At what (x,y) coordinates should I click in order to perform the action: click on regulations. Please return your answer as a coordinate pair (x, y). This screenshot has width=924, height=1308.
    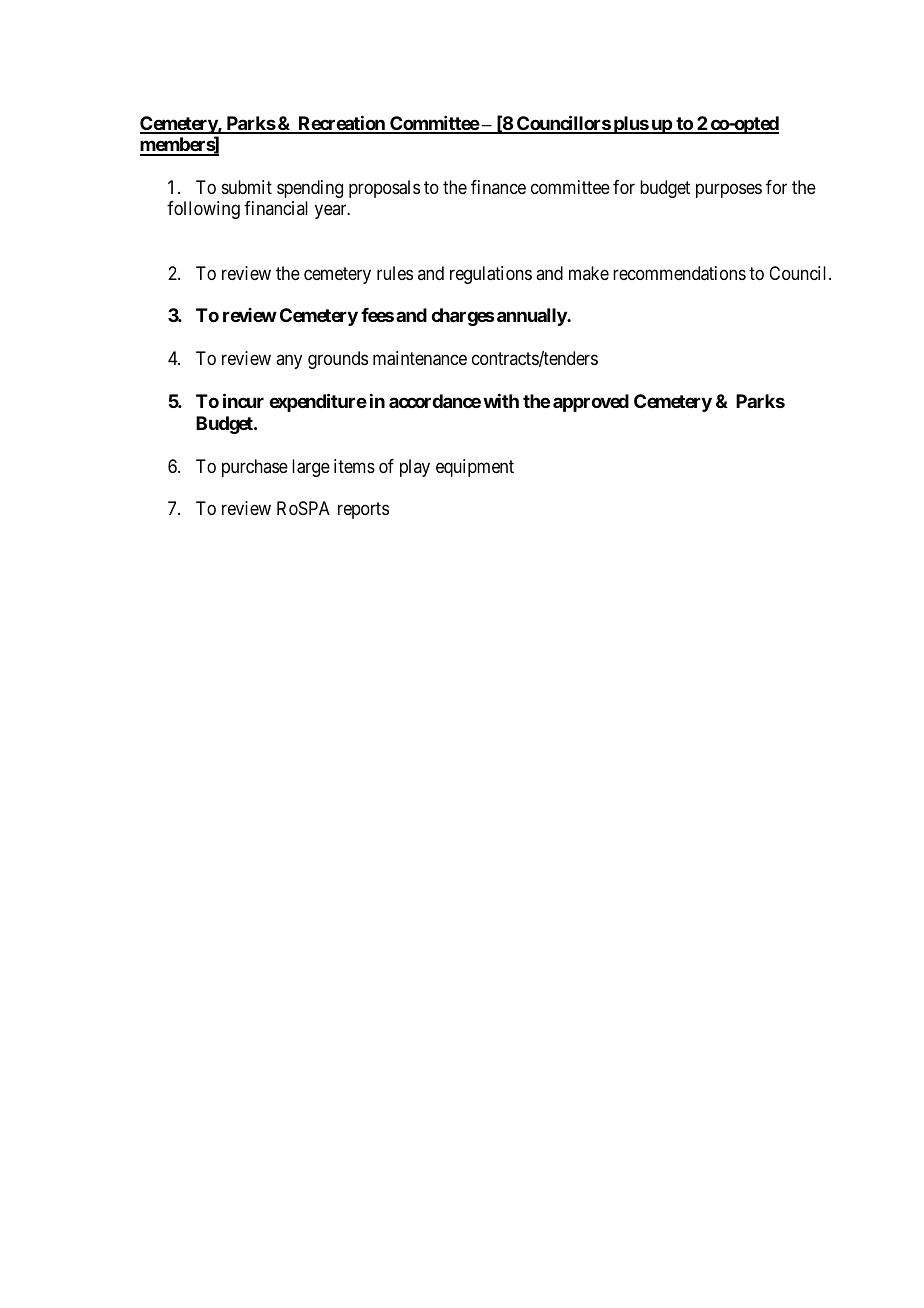
    Looking at the image, I should click on (491, 275).
